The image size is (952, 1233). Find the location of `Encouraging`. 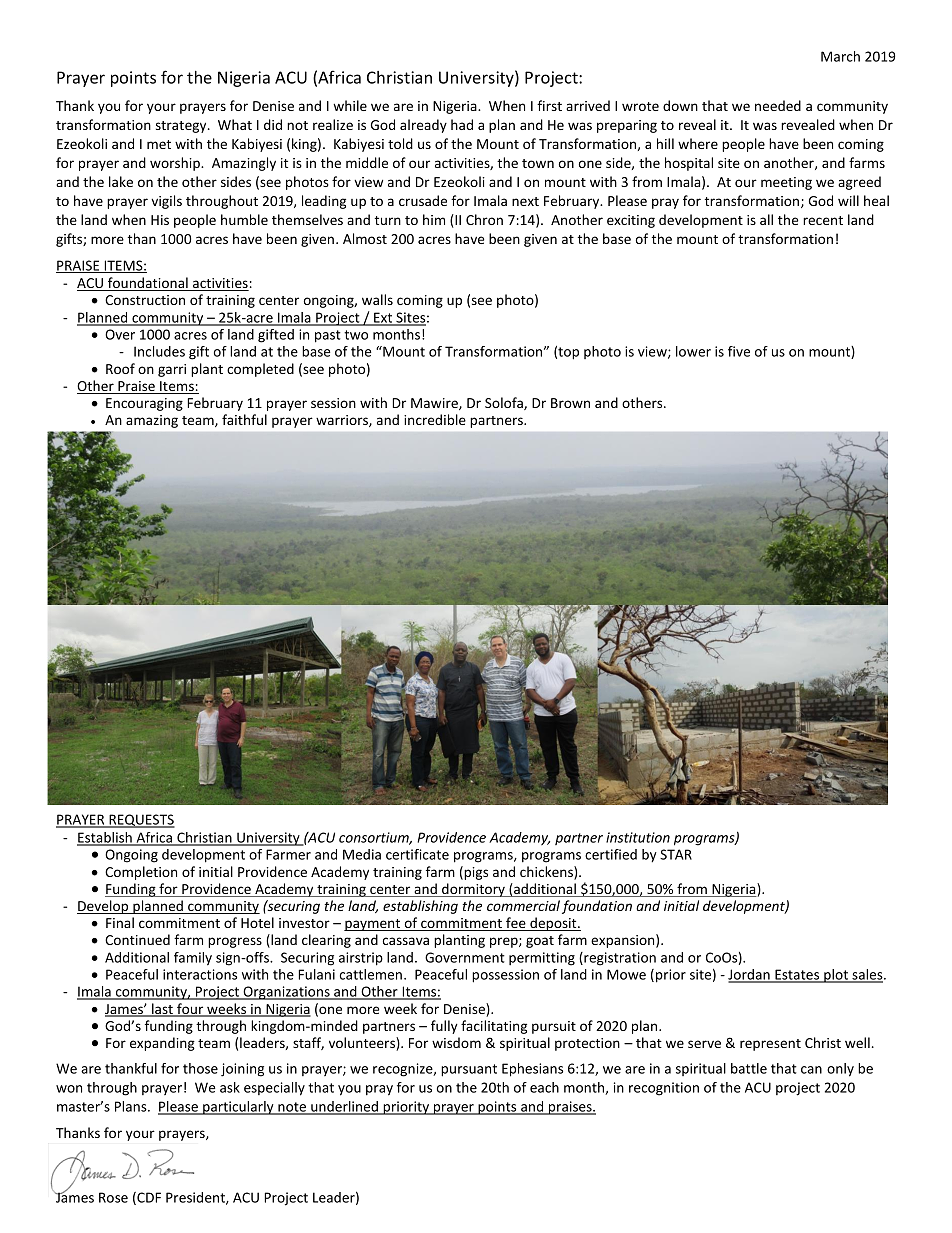

Encouraging is located at coordinates (144, 404).
